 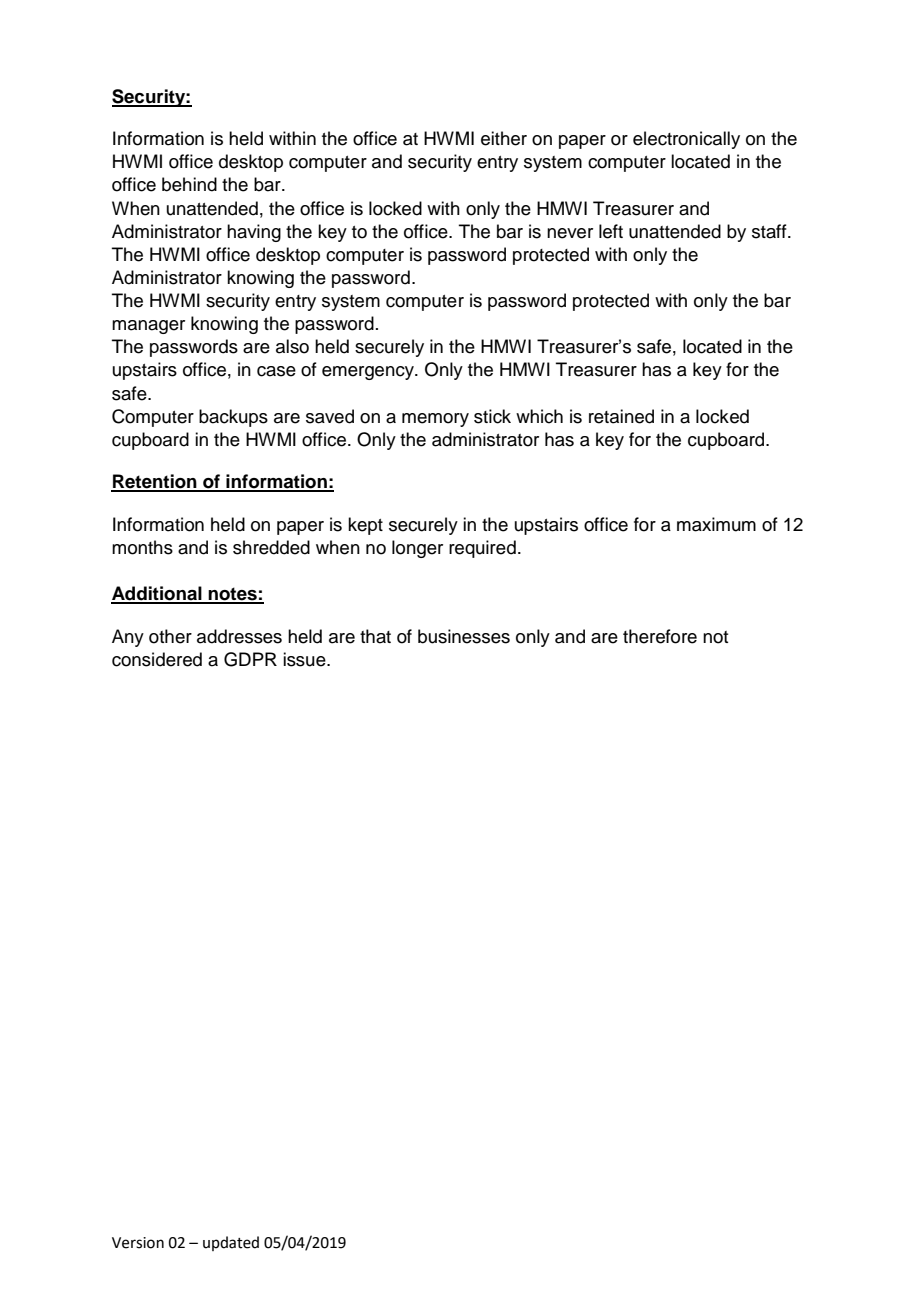 What do you see at coordinates (621, 416) in the screenshot?
I see `retained` at bounding box center [621, 416].
